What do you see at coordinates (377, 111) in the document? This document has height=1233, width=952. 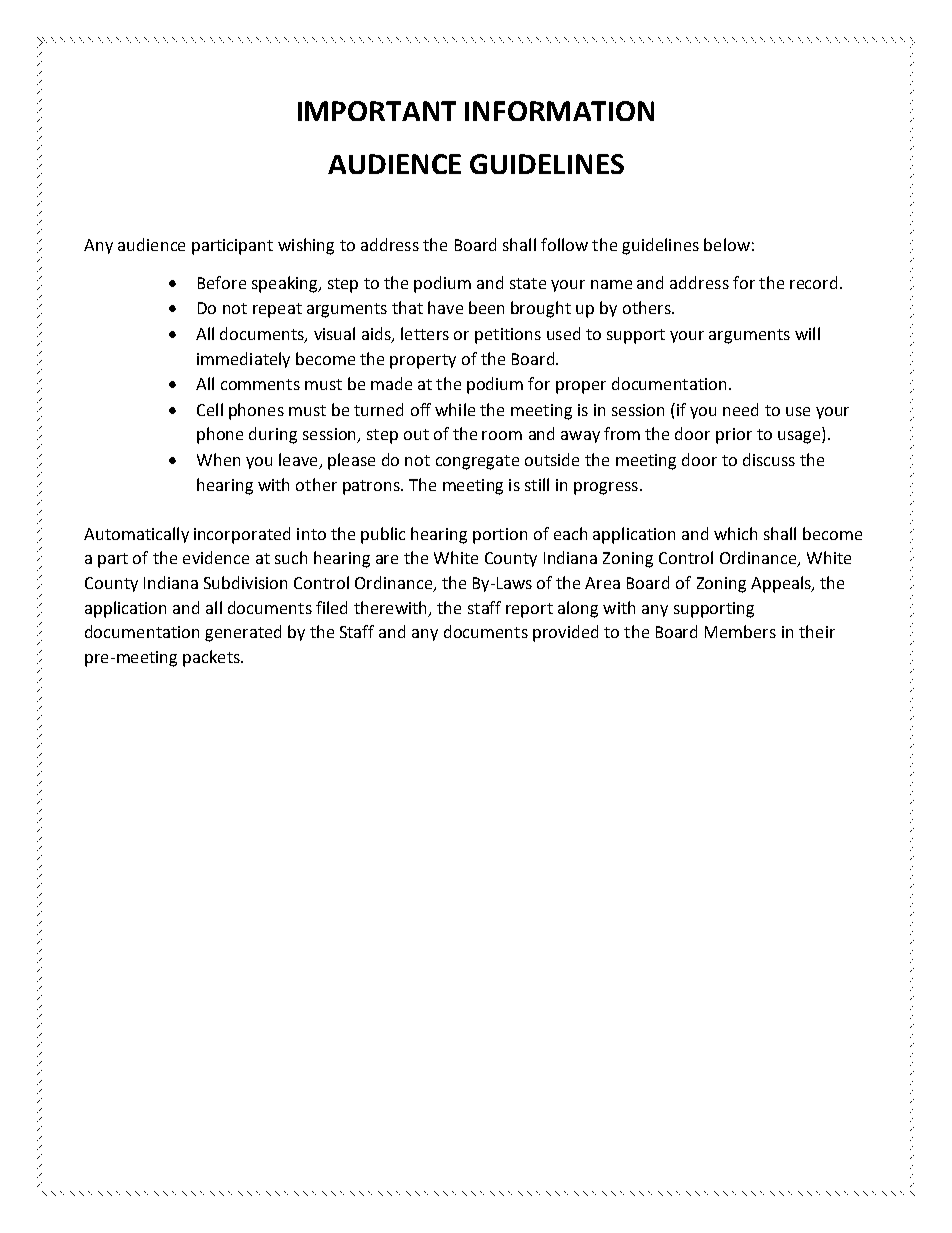 I see `IMPORTANT` at bounding box center [377, 111].
